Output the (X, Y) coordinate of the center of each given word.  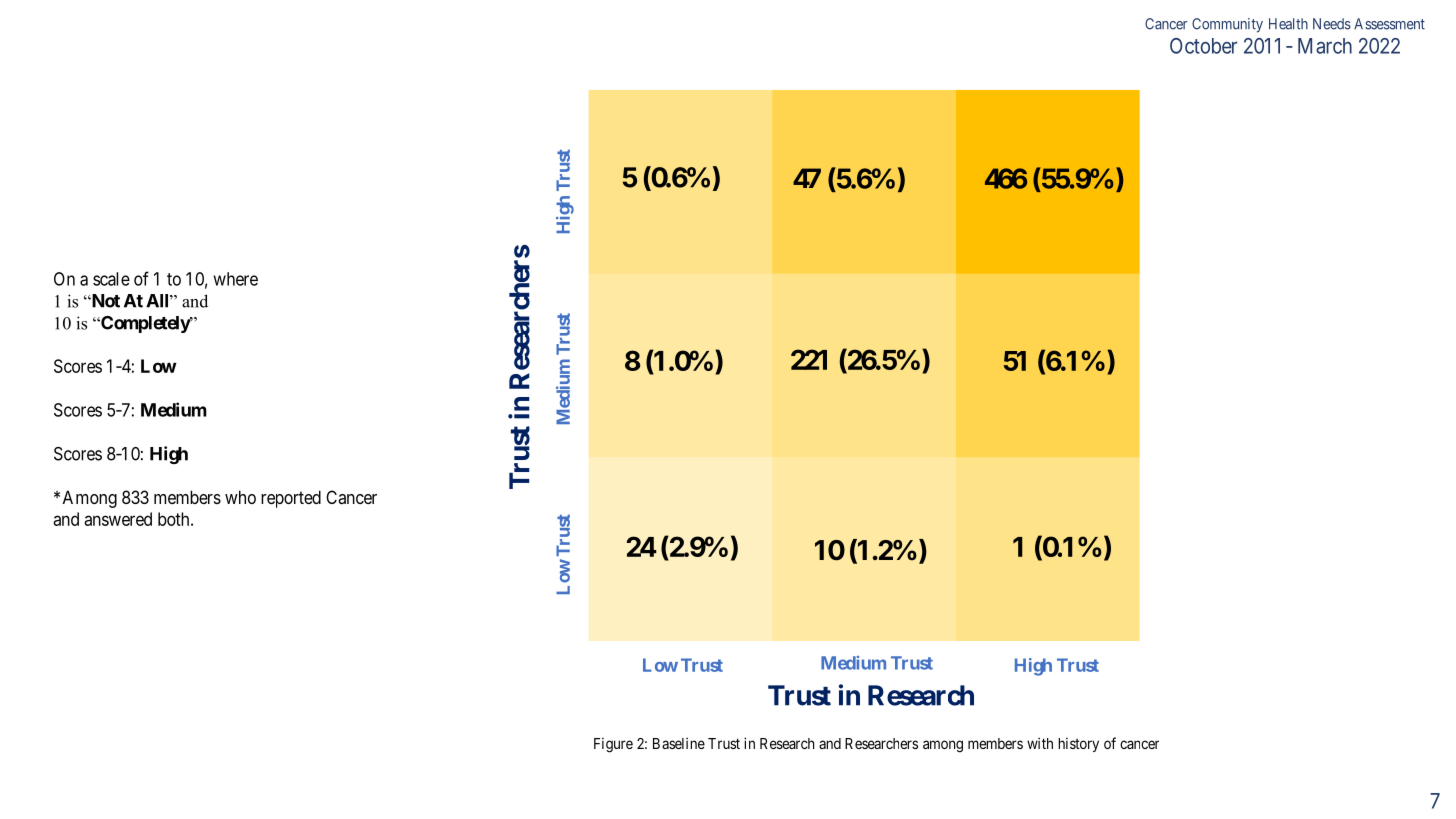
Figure (613, 745)
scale (111, 279)
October (1203, 46)
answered (118, 519)
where (235, 279)
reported (291, 499)
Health (1288, 24)
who (240, 497)
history (1078, 745)
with (1040, 743)
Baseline (679, 743)
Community (1227, 25)
